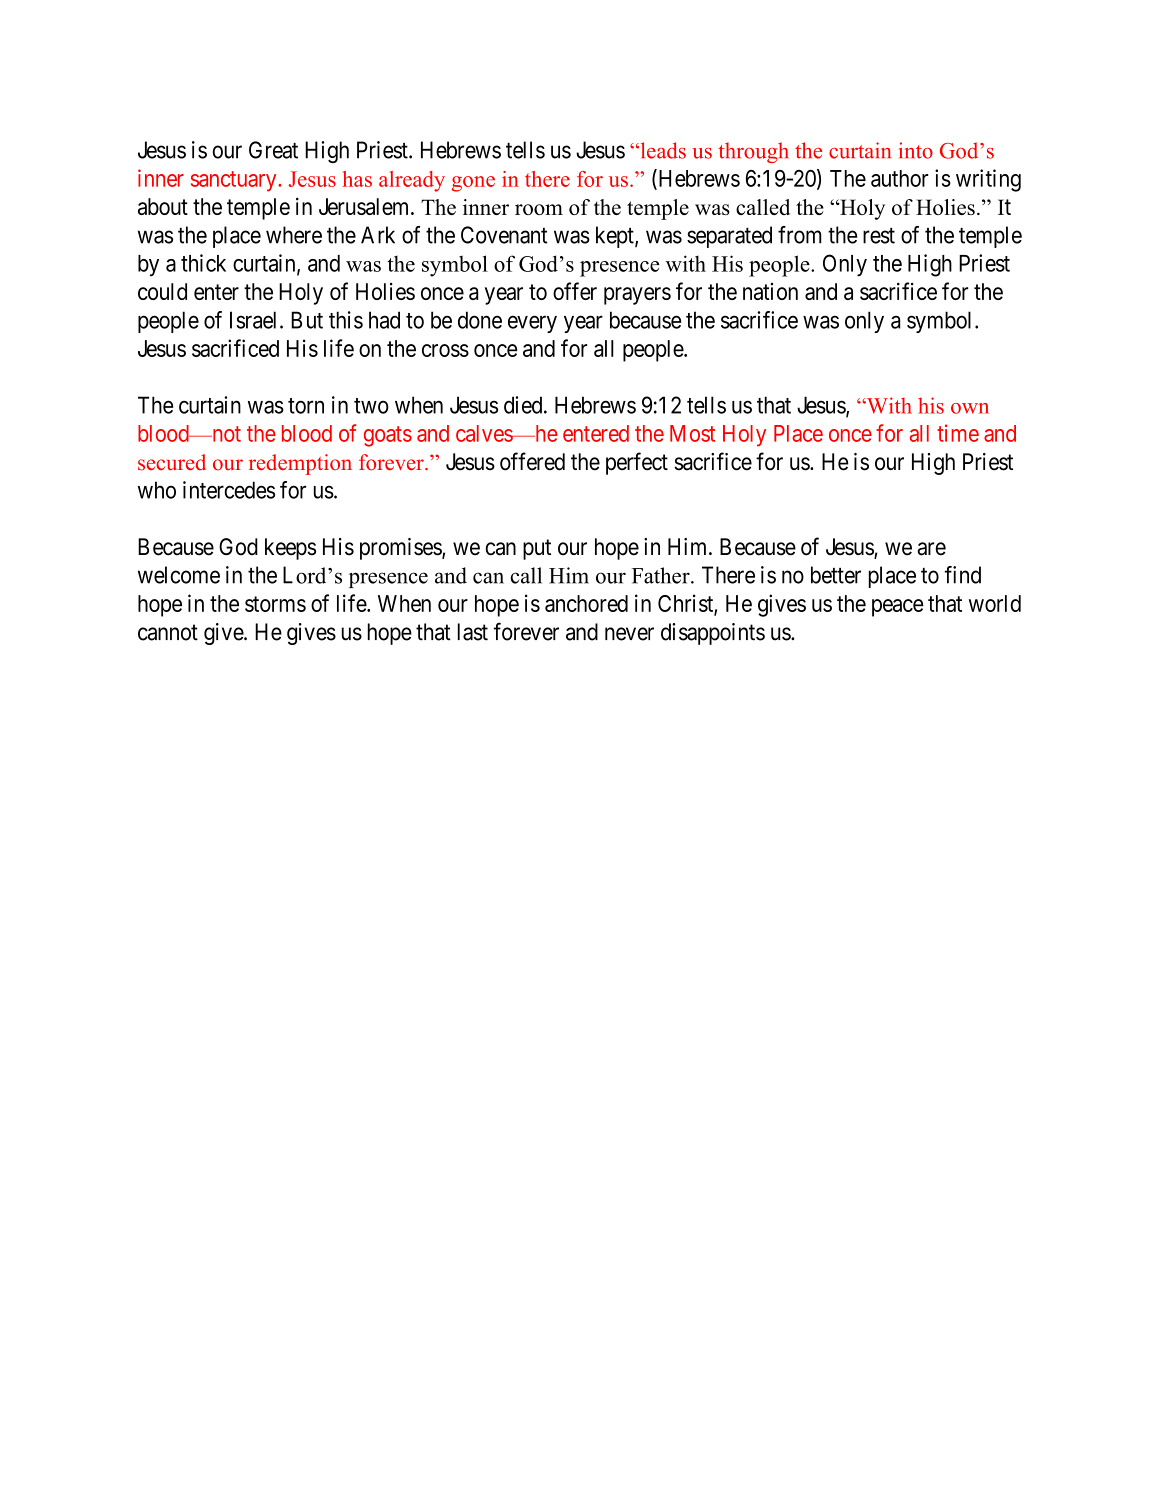  I want to click on Great, so click(273, 150).
